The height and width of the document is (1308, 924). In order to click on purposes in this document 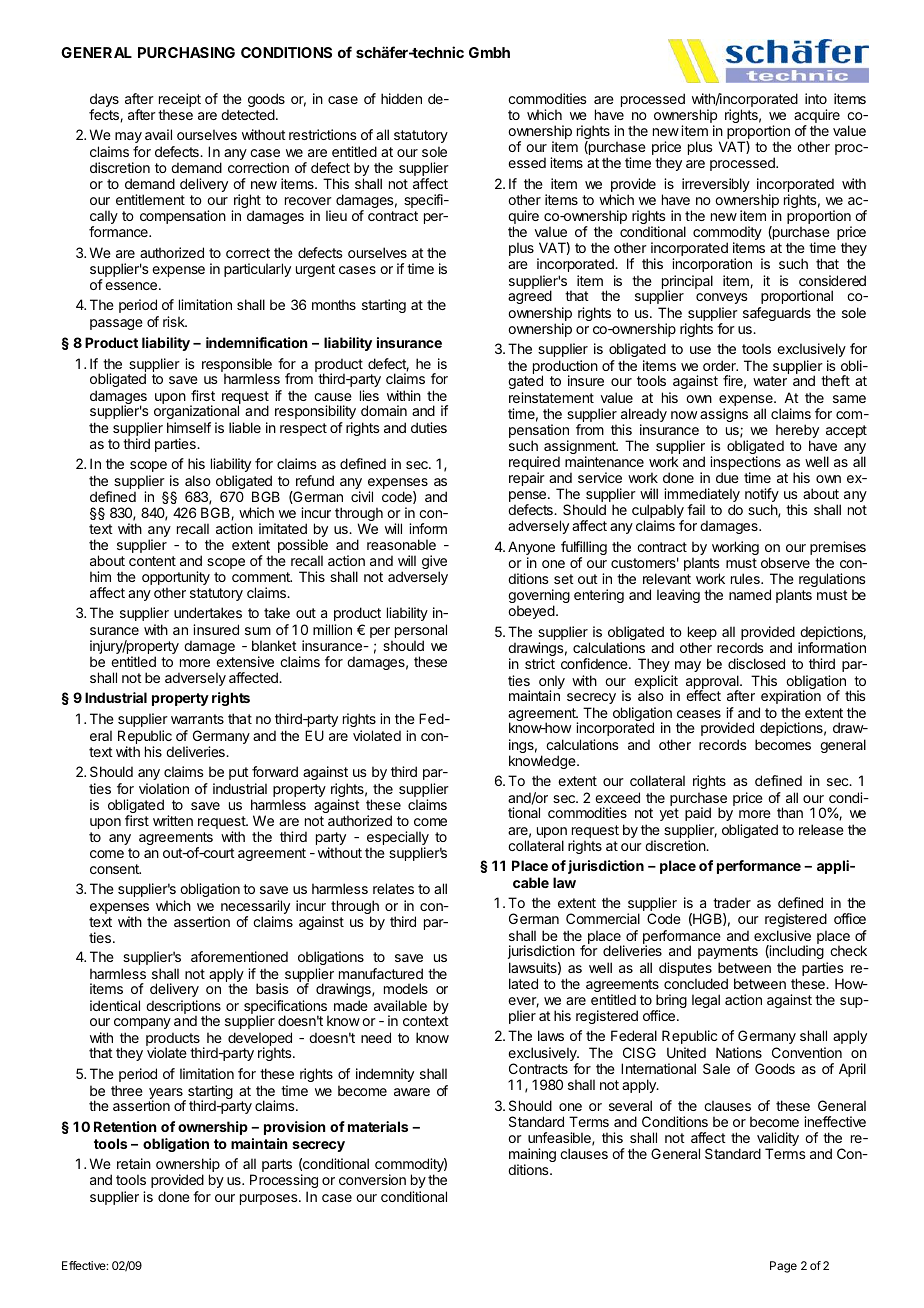, I will do `click(270, 1199)`.
